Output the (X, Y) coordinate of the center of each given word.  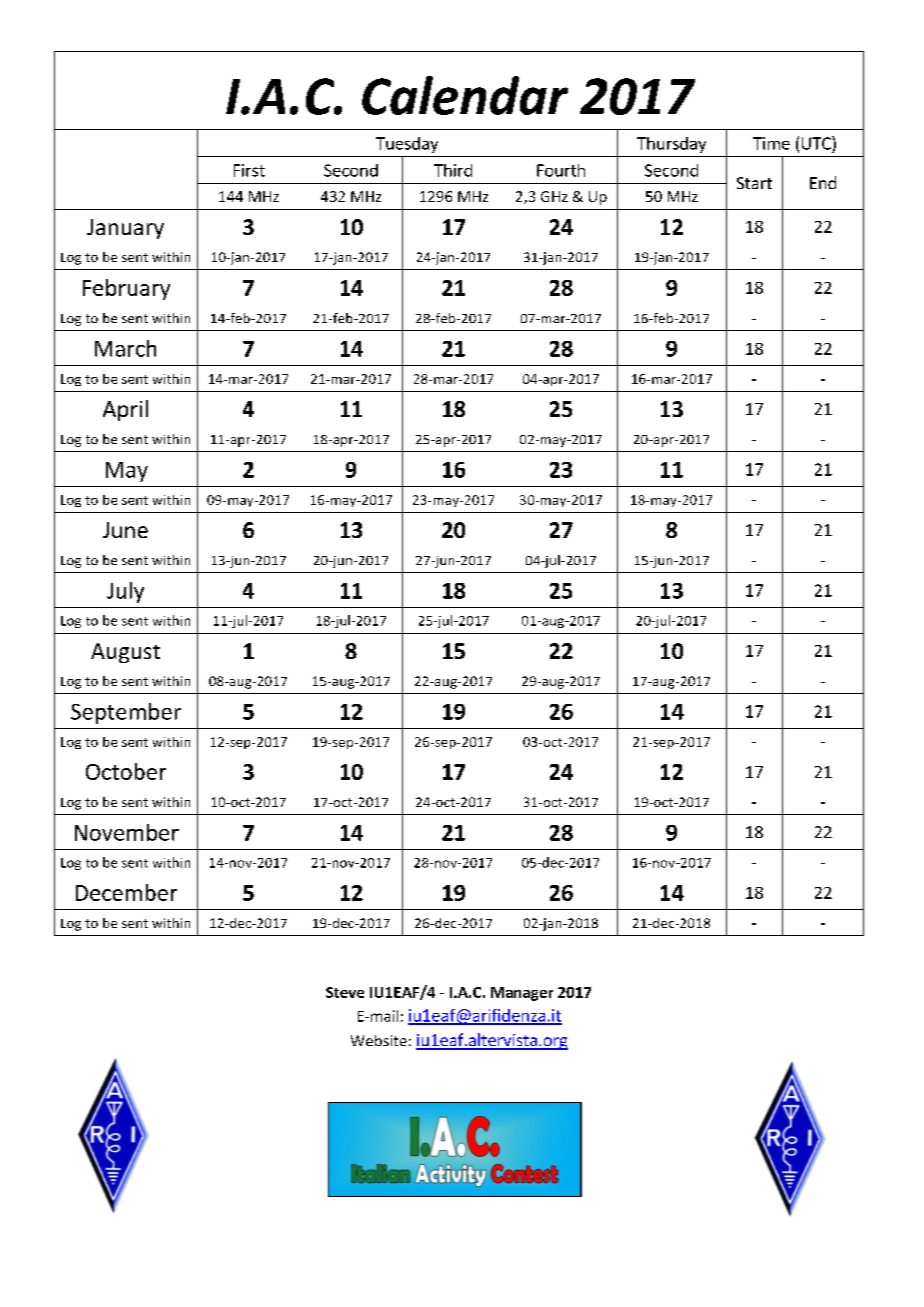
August (125, 653)
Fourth (561, 170)
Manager (522, 994)
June (125, 530)
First (249, 170)
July (125, 592)
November (127, 832)
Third (453, 170)
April (125, 410)
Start (754, 183)
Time (771, 143)
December (126, 892)
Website (379, 1040)
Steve (345, 992)
